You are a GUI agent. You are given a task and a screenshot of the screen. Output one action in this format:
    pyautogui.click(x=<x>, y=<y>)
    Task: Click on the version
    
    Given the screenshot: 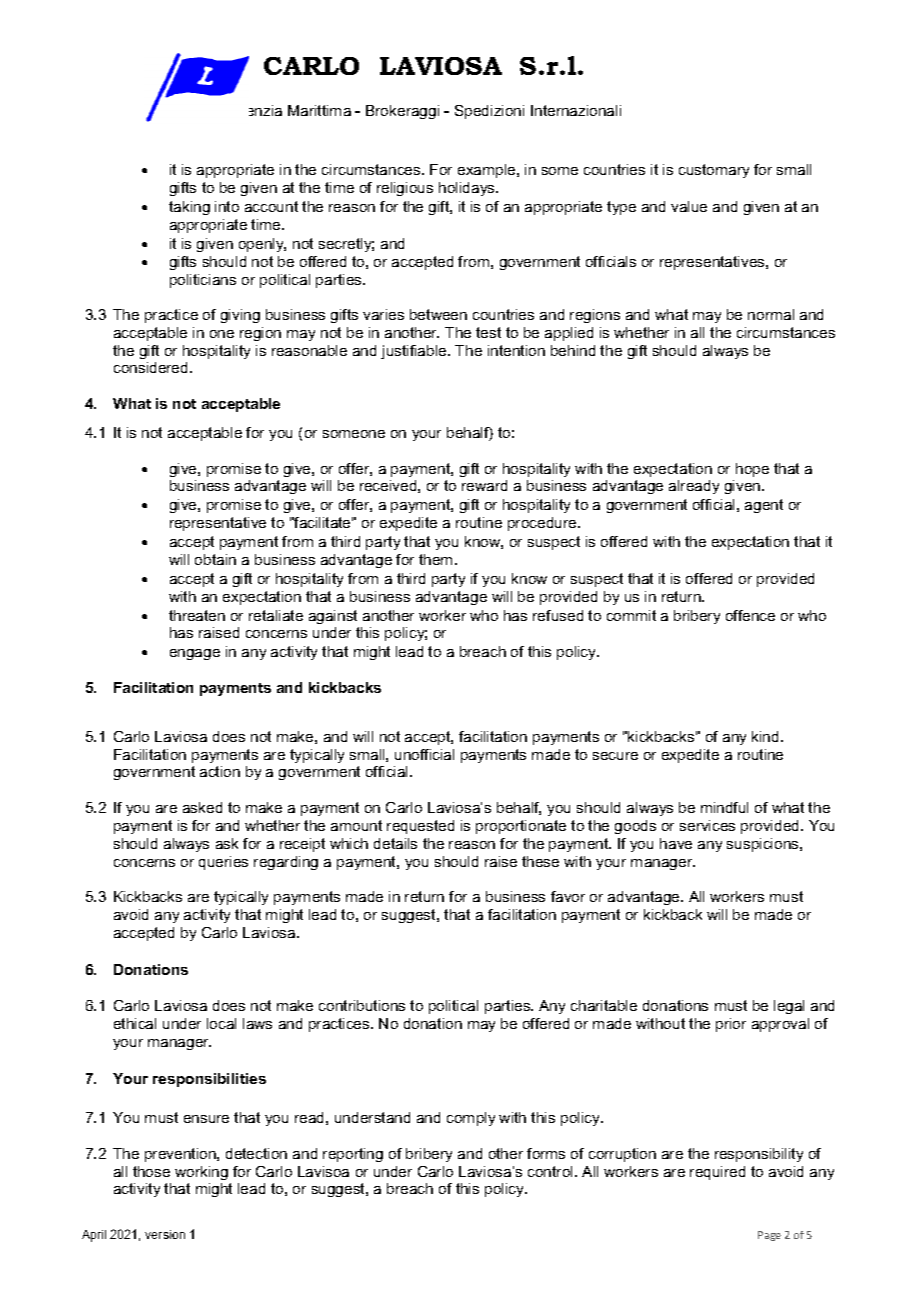 What is the action you would take?
    pyautogui.click(x=165, y=1234)
